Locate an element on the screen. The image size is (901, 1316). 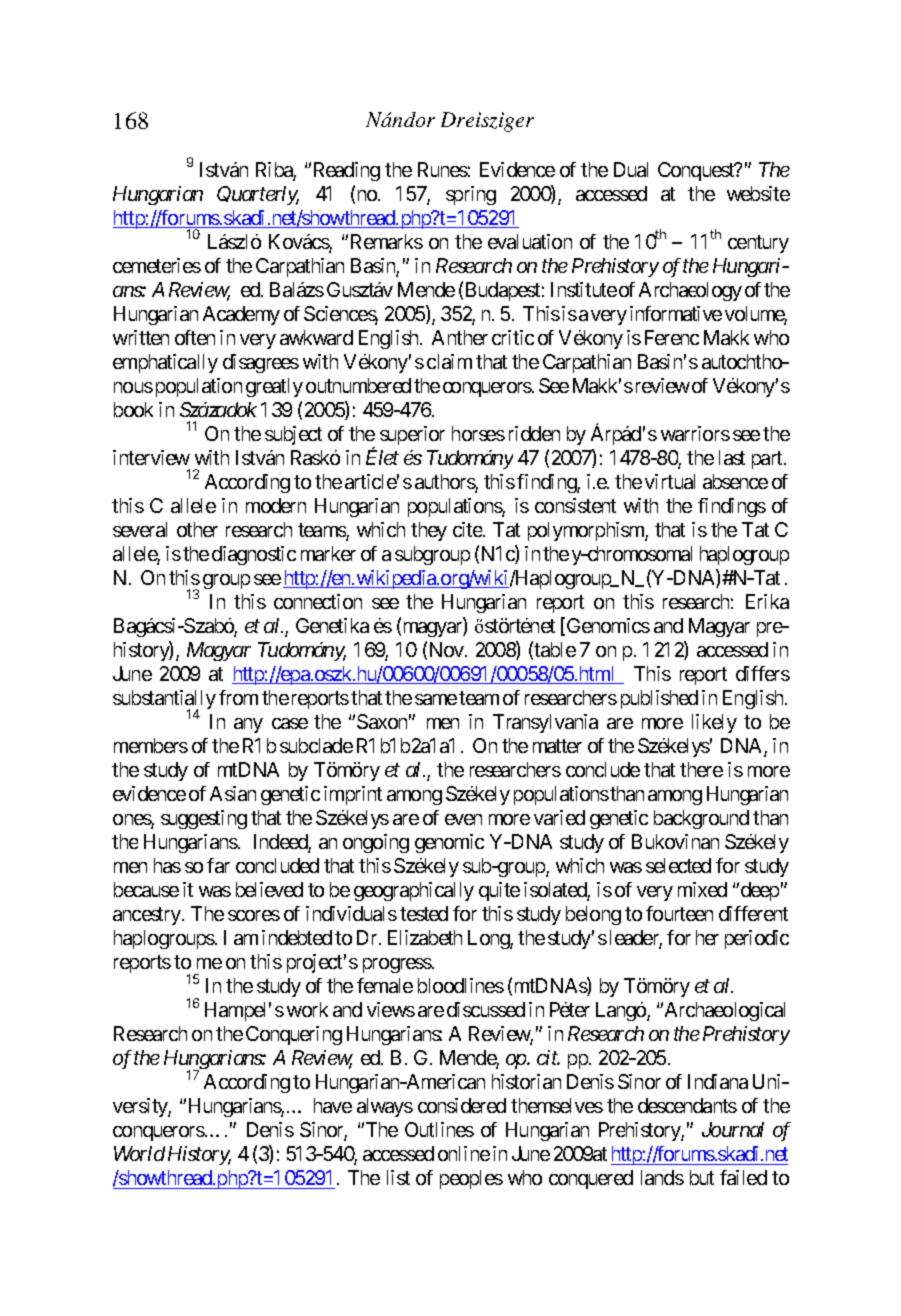
Outlines is located at coordinates (439, 1129).
